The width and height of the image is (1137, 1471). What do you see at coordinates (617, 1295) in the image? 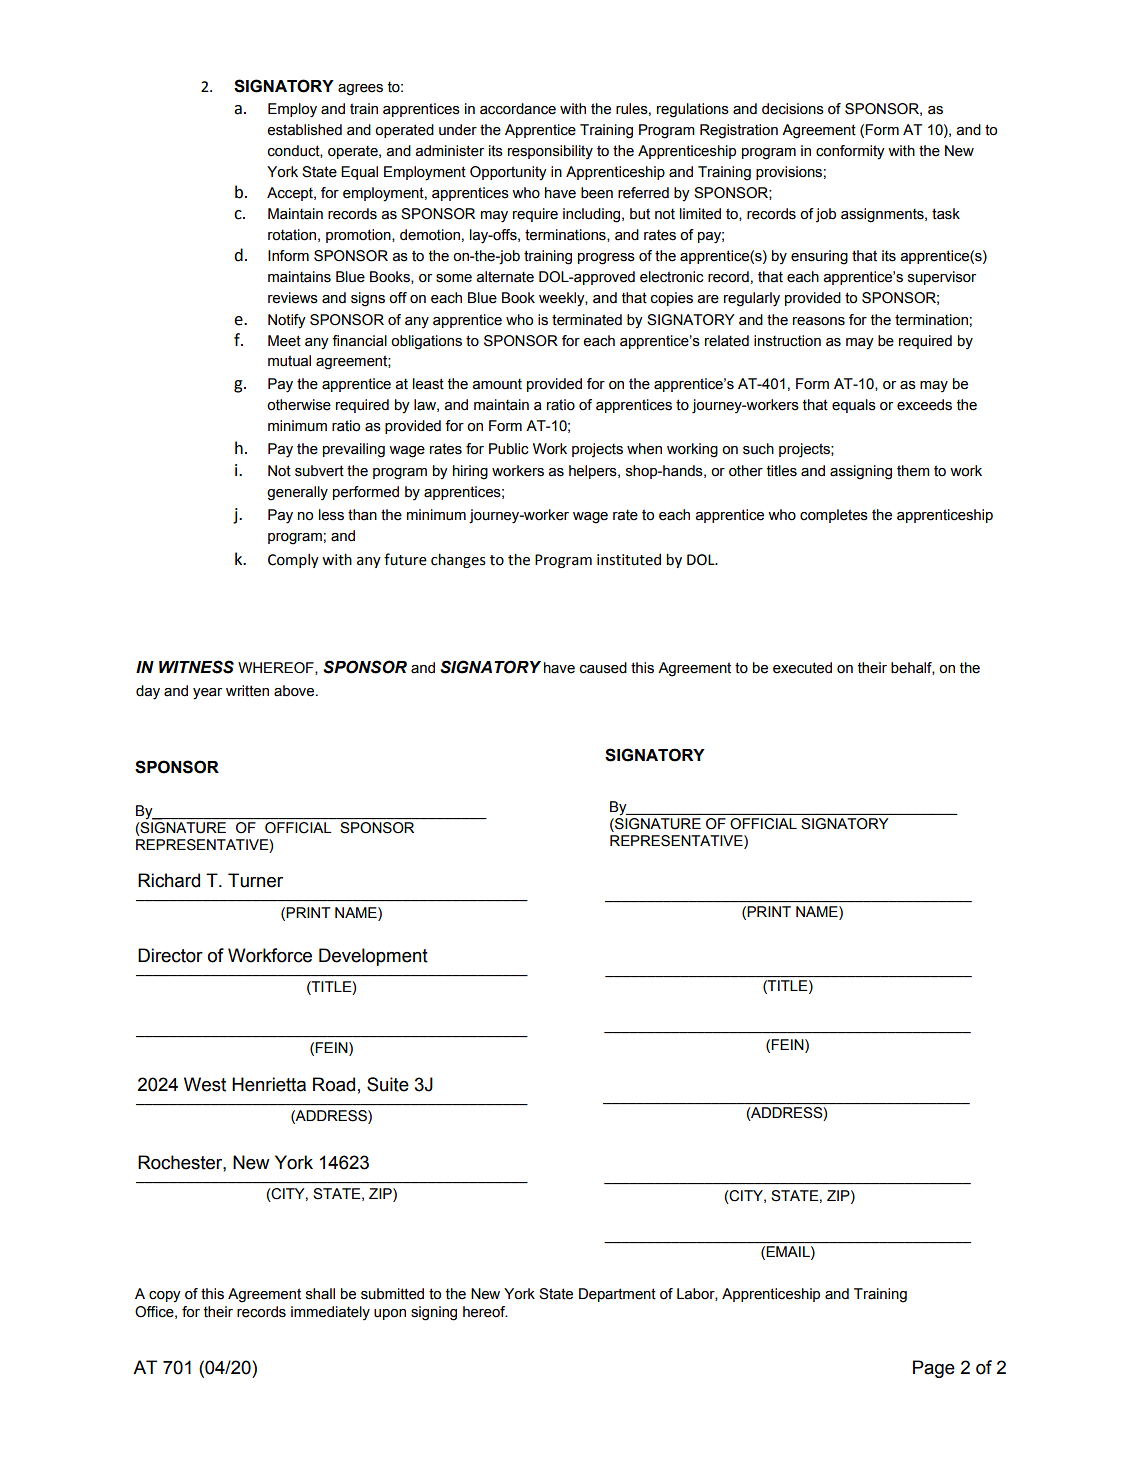
I see `Department` at bounding box center [617, 1295].
